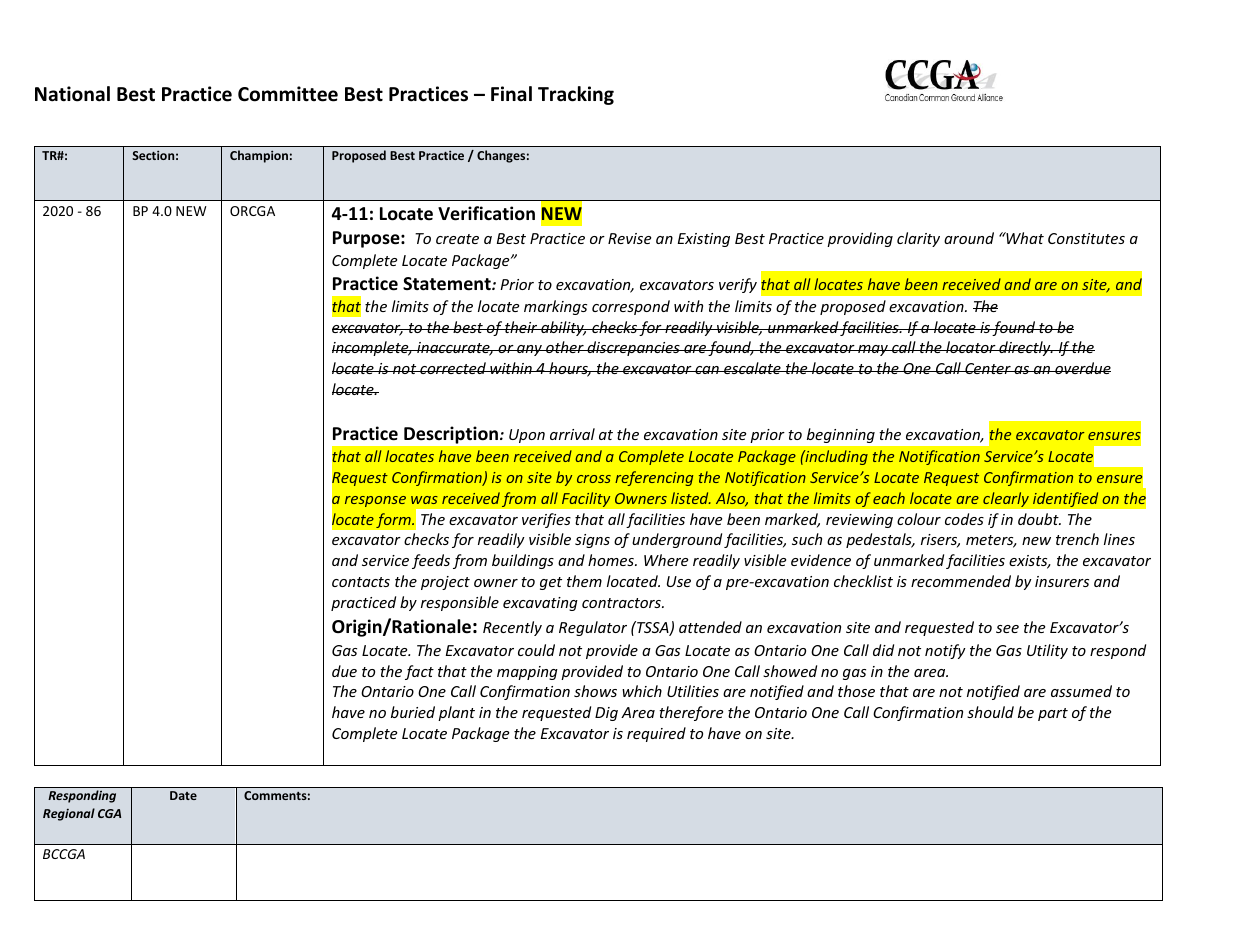 This screenshot has height=952, width=1233. What do you see at coordinates (572, 434) in the screenshot?
I see `arrival` at bounding box center [572, 434].
